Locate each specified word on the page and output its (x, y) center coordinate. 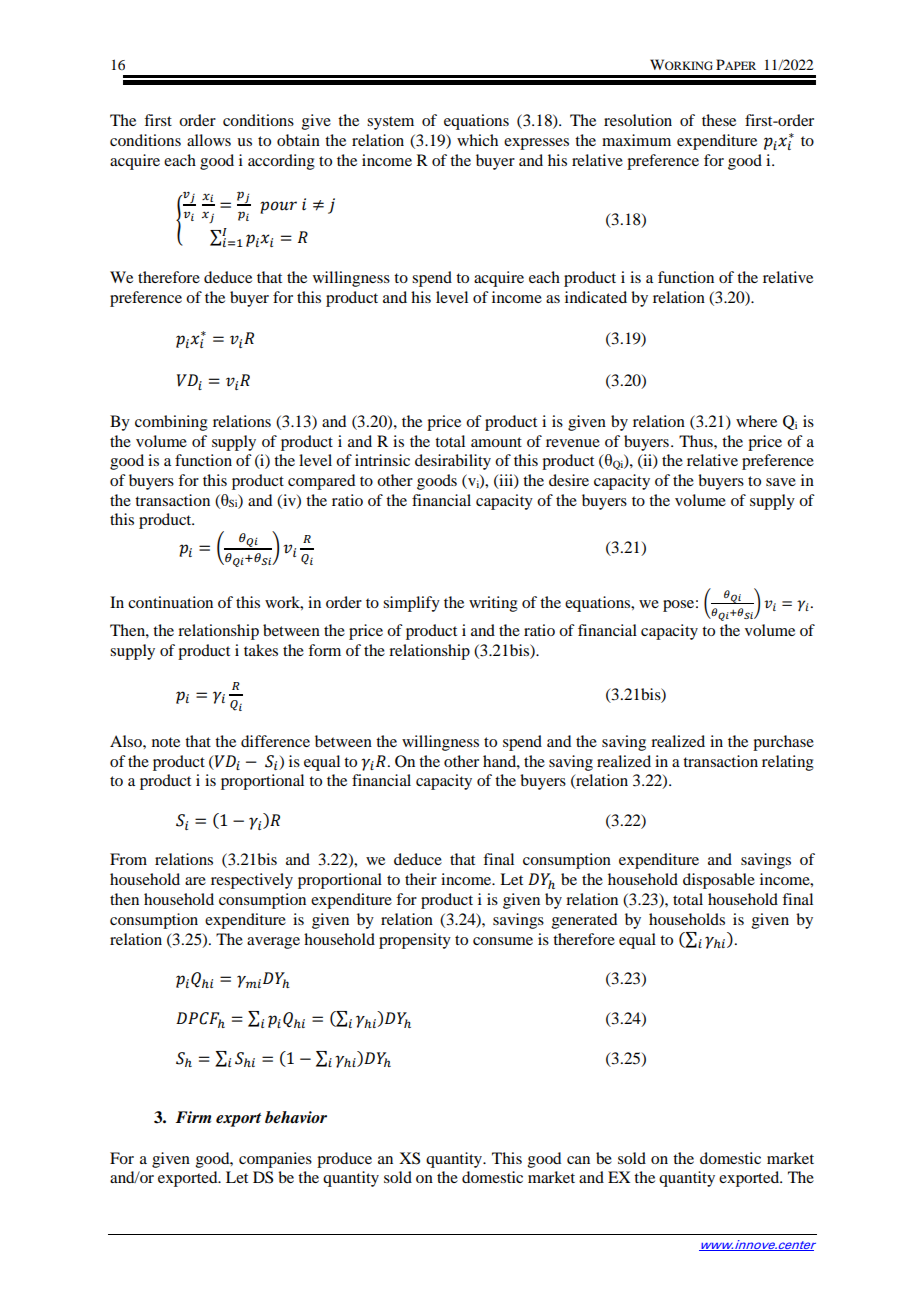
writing (493, 604)
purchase (783, 743)
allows (209, 140)
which (477, 140)
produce (344, 1160)
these (719, 120)
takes (261, 650)
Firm (193, 1117)
